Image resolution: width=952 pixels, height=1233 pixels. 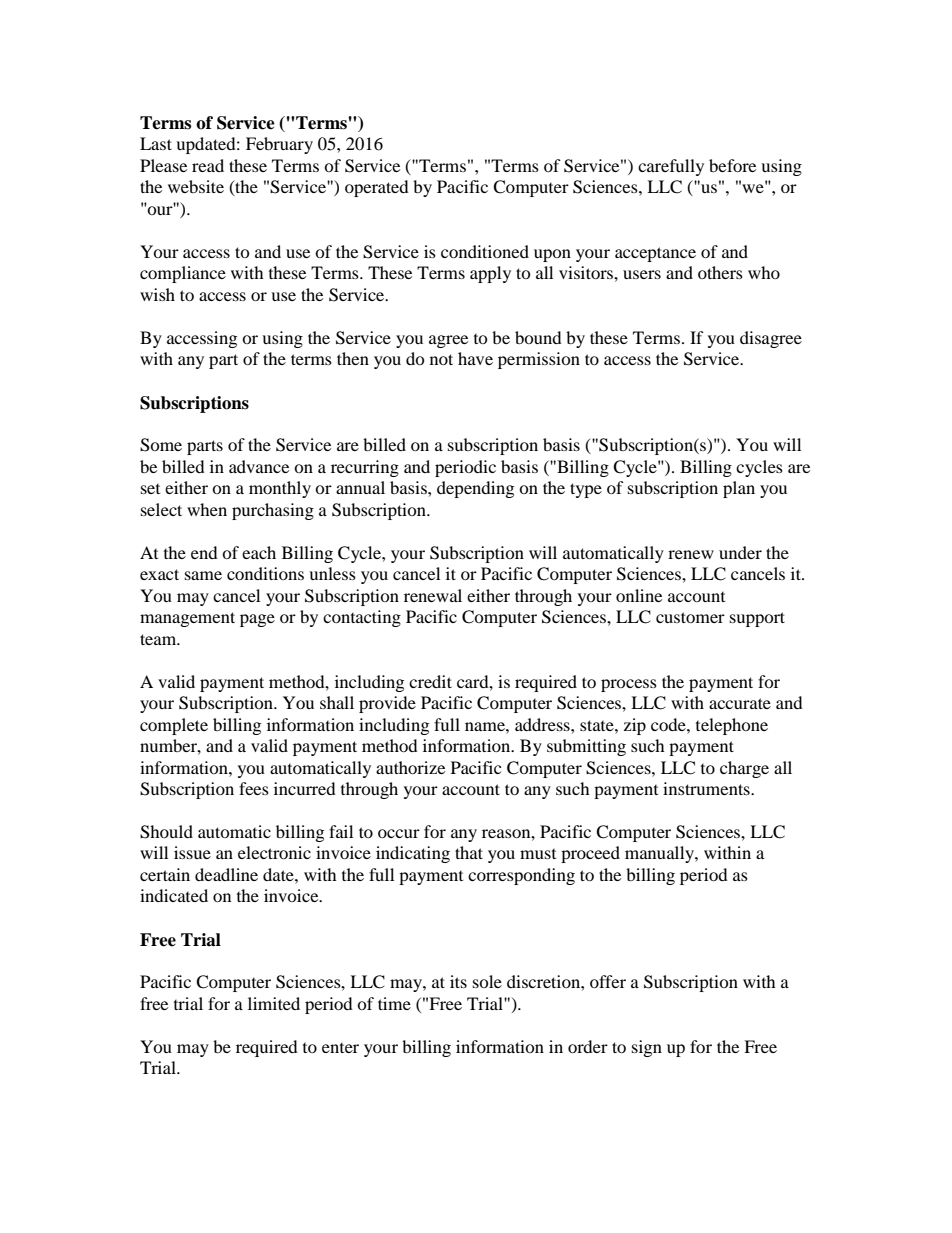 I want to click on read, so click(x=208, y=165).
